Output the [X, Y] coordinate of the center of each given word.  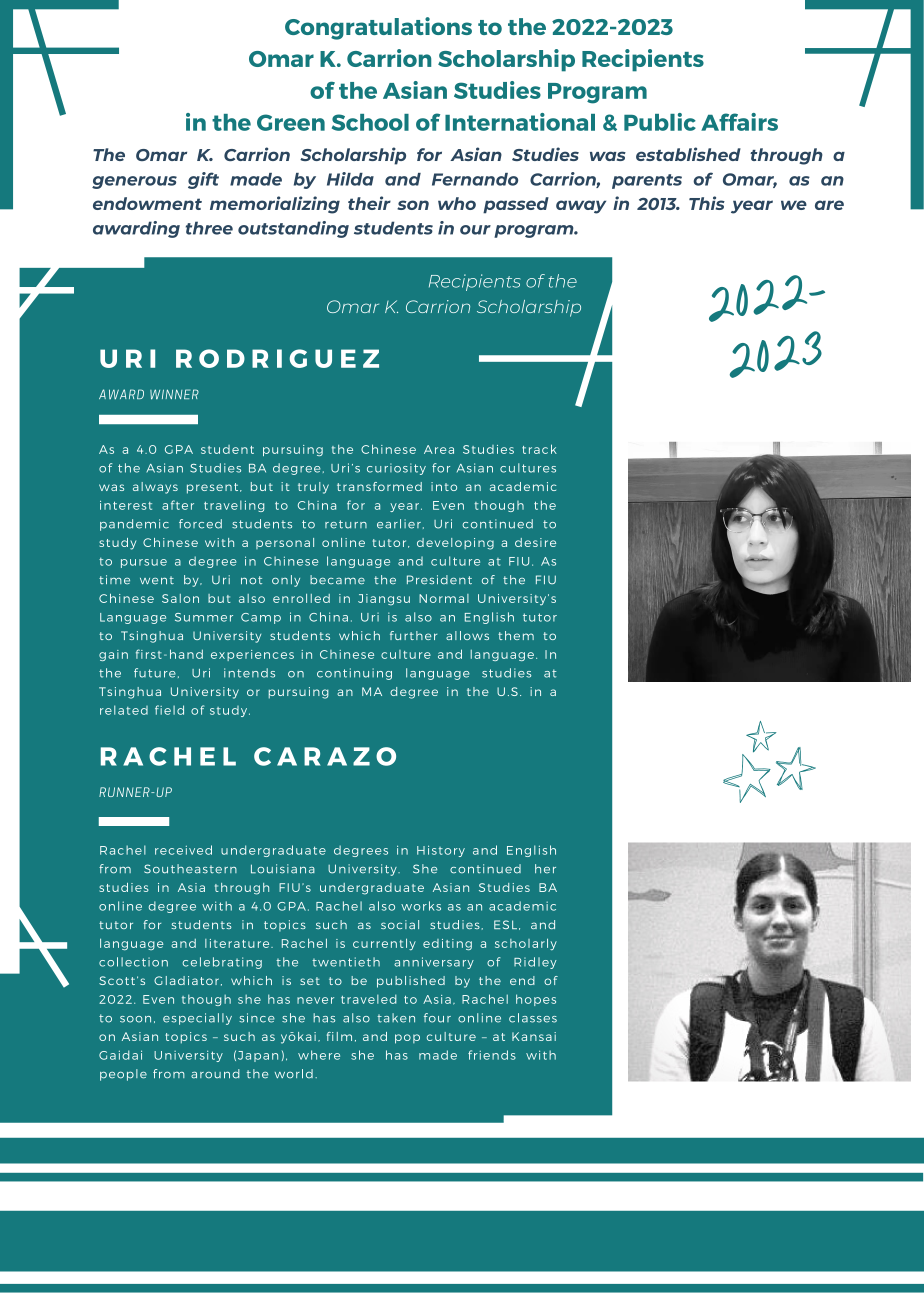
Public [660, 122]
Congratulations [378, 28]
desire [535, 542]
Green [291, 122]
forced [200, 524]
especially [197, 1019]
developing [455, 544]
